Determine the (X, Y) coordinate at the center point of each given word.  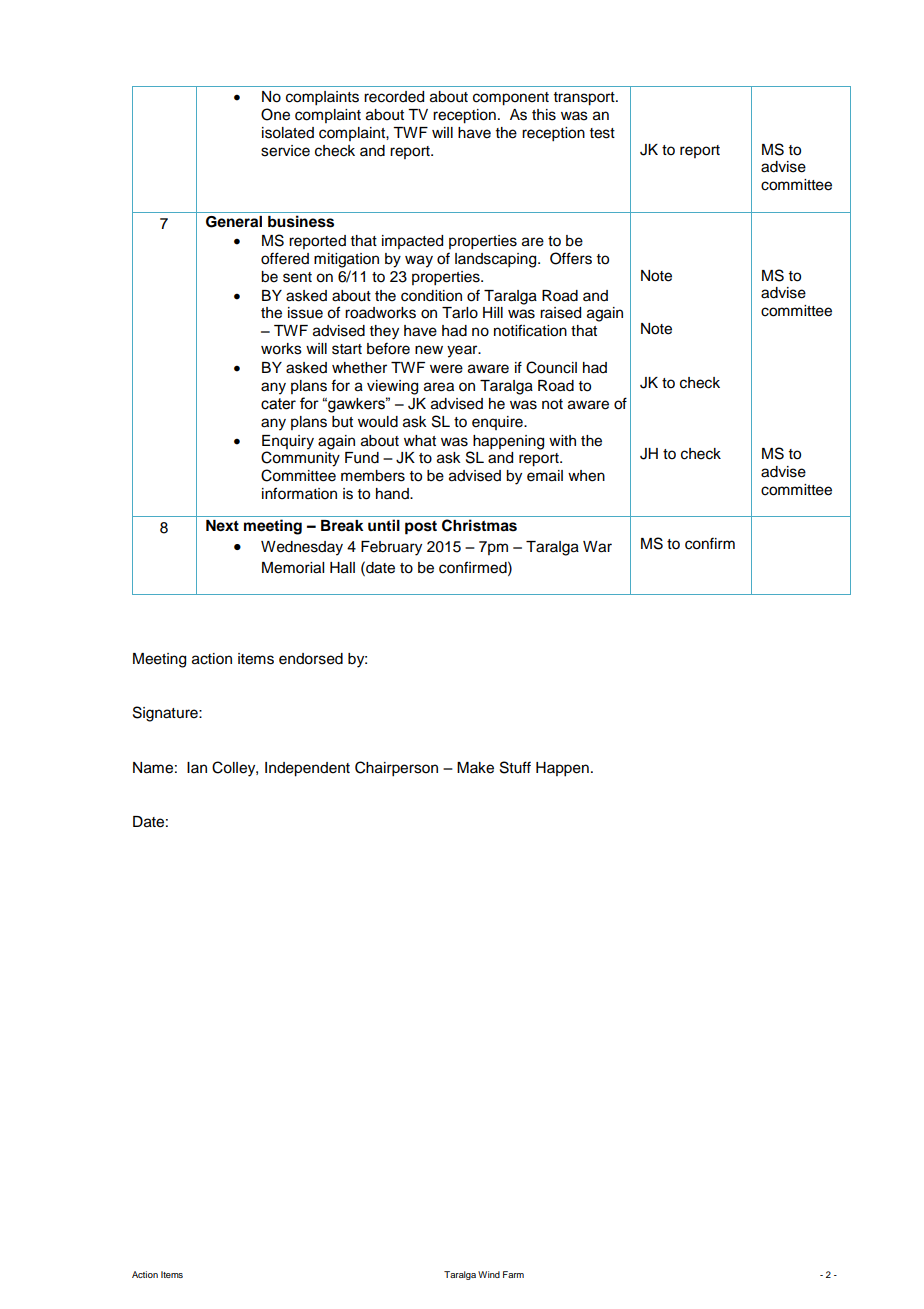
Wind (489, 1274)
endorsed (311, 659)
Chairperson (396, 769)
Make (475, 768)
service (285, 151)
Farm (513, 1274)
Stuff (515, 767)
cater (278, 404)
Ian (197, 767)
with (562, 440)
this (544, 115)
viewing (392, 387)
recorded (394, 97)
